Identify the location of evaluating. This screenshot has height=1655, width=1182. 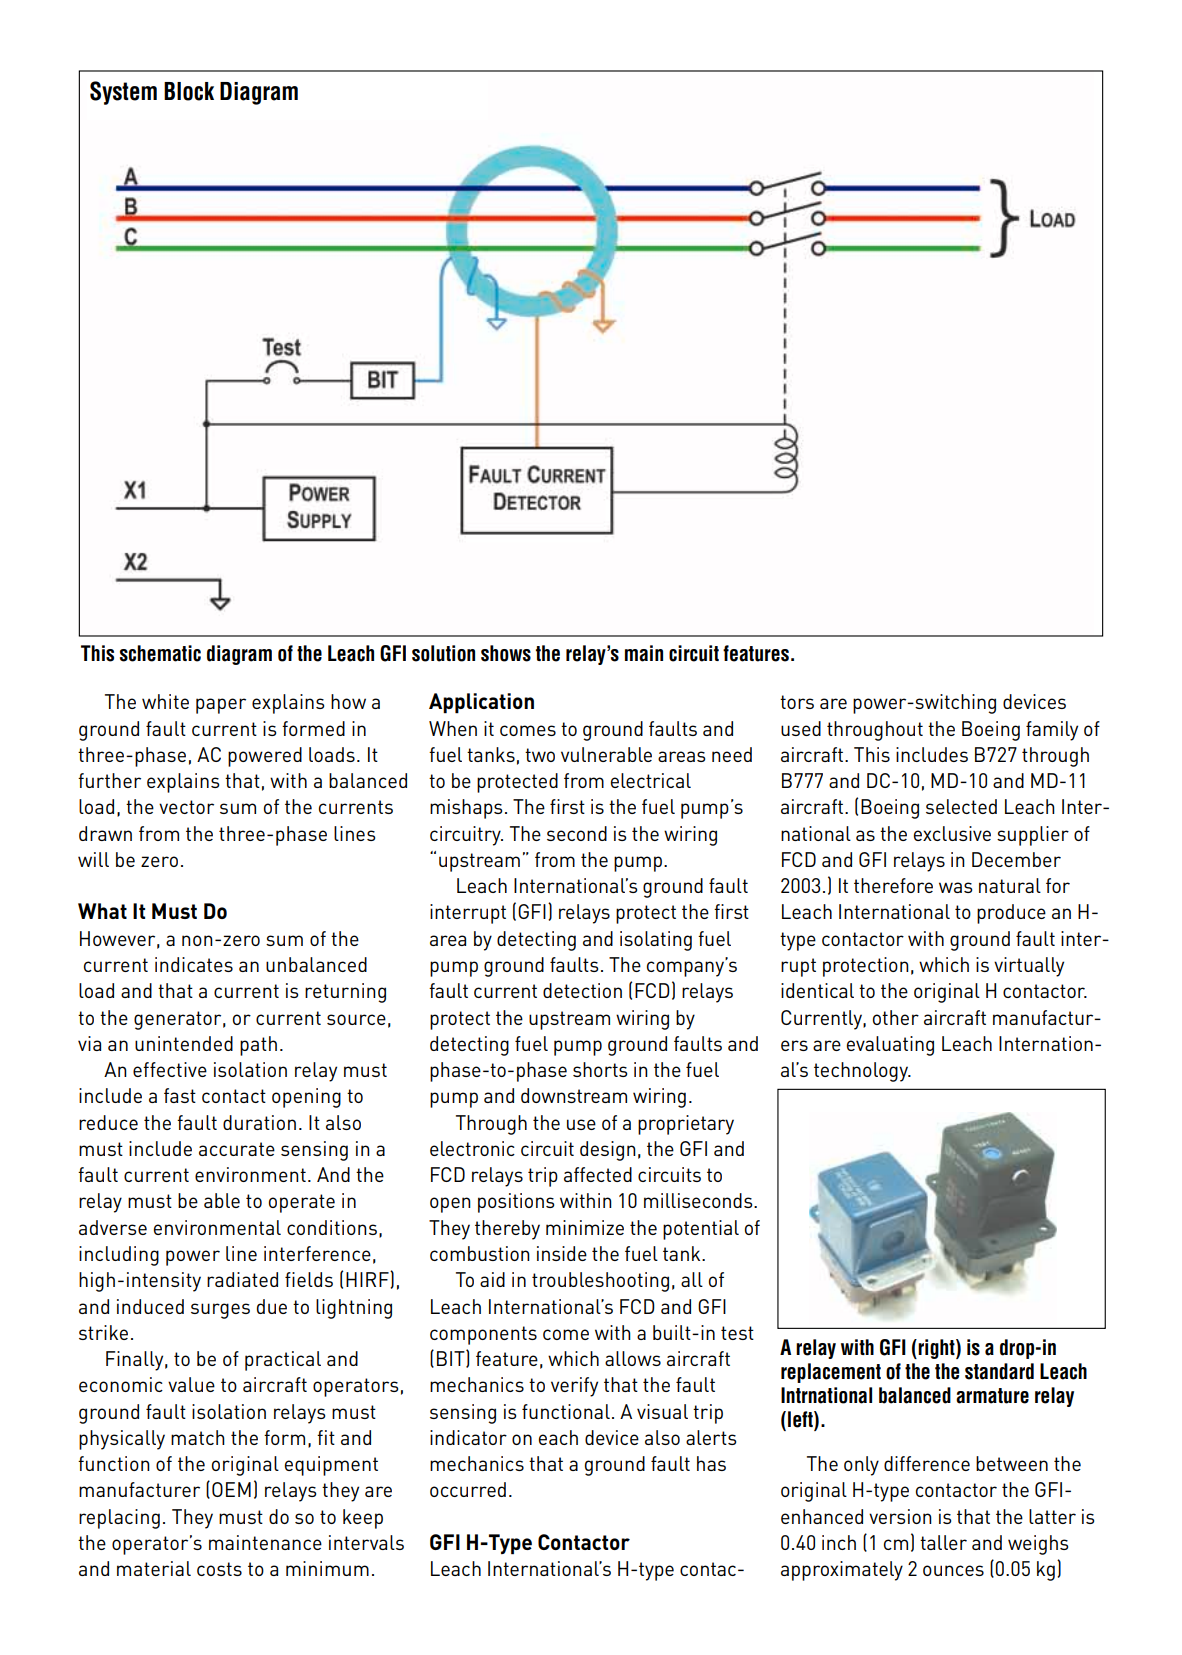
(890, 1046).
